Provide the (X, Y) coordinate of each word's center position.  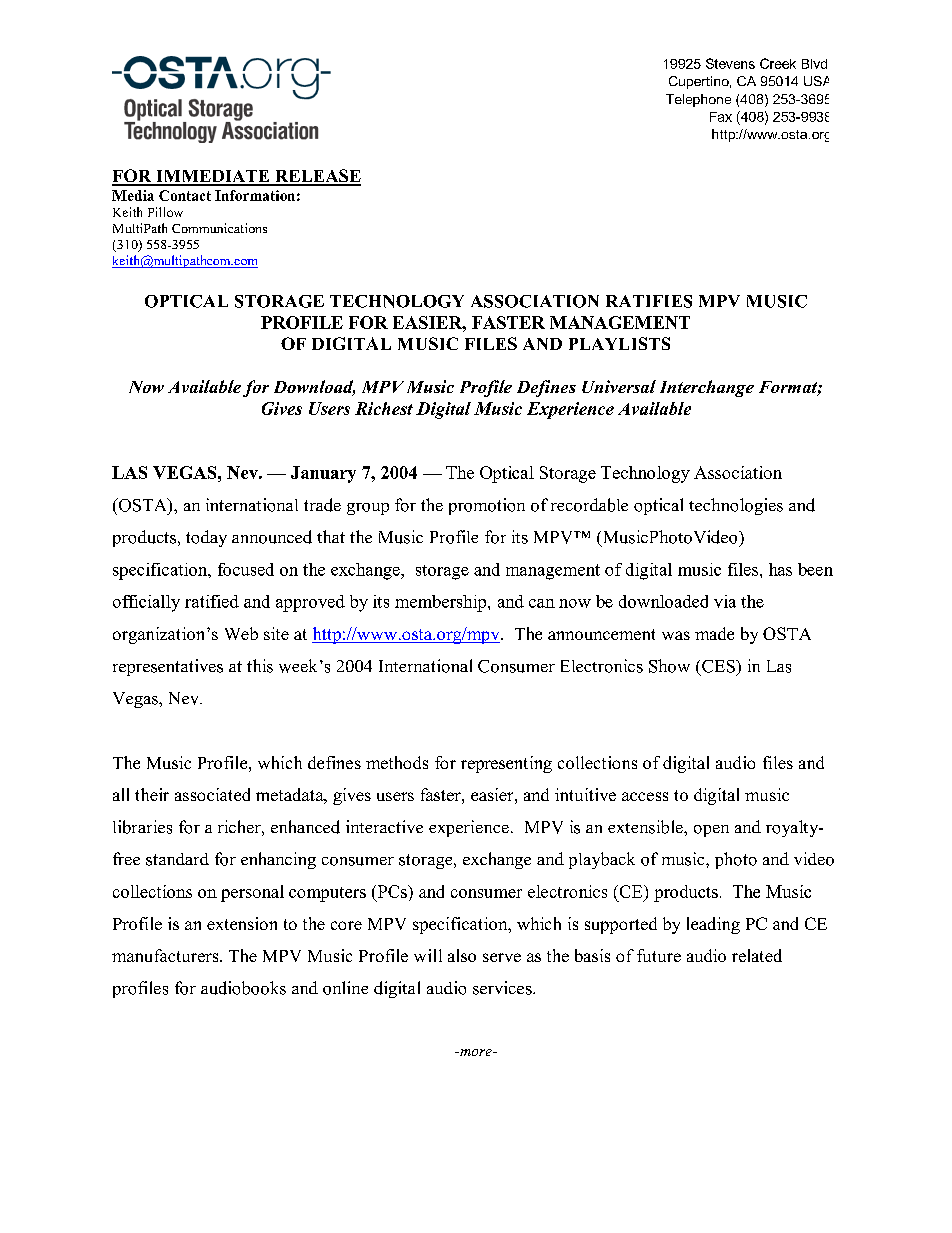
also (462, 955)
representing (506, 764)
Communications (219, 228)
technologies (736, 506)
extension (242, 923)
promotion (487, 506)
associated (212, 794)
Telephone (698, 100)
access (645, 796)
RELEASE (317, 177)
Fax (721, 117)
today (206, 538)
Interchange (707, 388)
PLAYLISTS (619, 343)
